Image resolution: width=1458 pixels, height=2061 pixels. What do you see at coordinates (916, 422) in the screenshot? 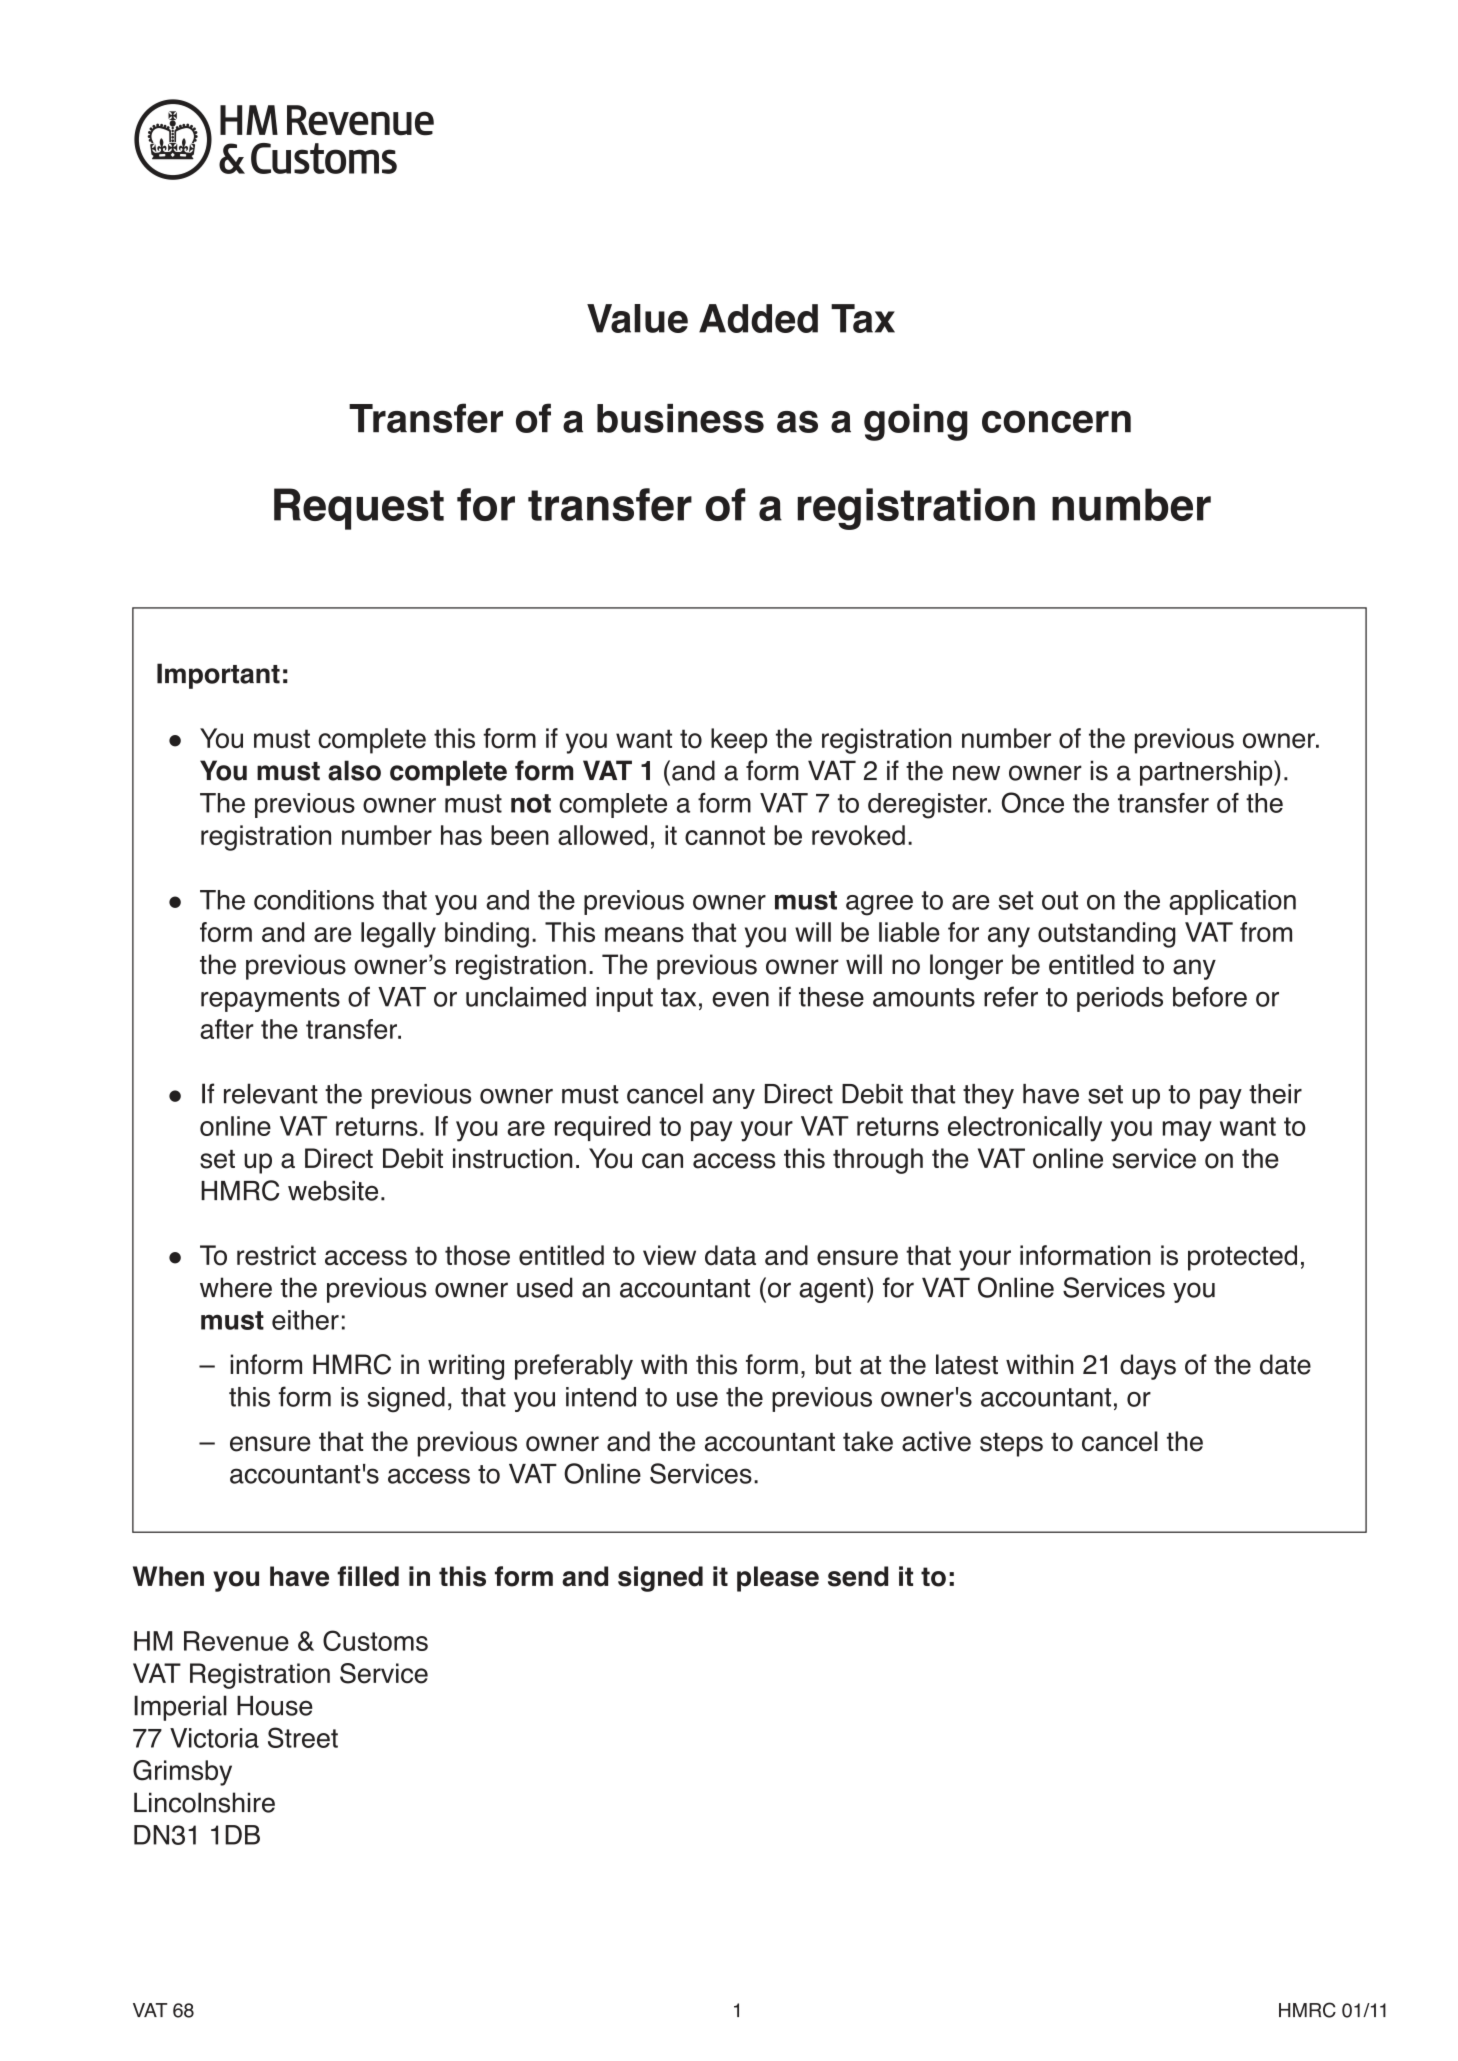
I see `going` at bounding box center [916, 422].
